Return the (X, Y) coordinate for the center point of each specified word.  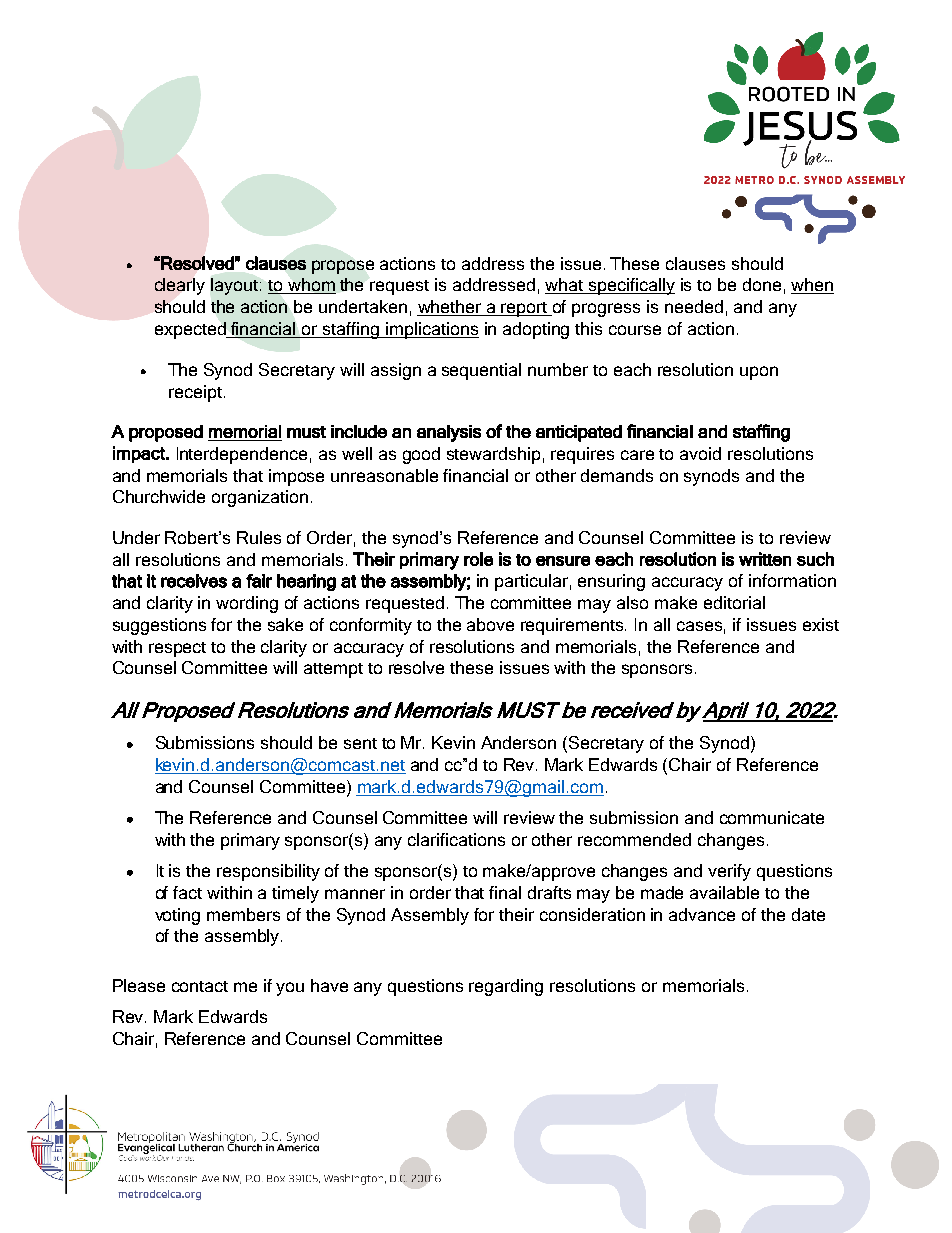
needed (694, 306)
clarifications (456, 839)
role (478, 559)
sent (360, 743)
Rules (259, 537)
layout (236, 286)
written (765, 559)
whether (450, 308)
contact (200, 986)
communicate (772, 817)
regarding (506, 987)
